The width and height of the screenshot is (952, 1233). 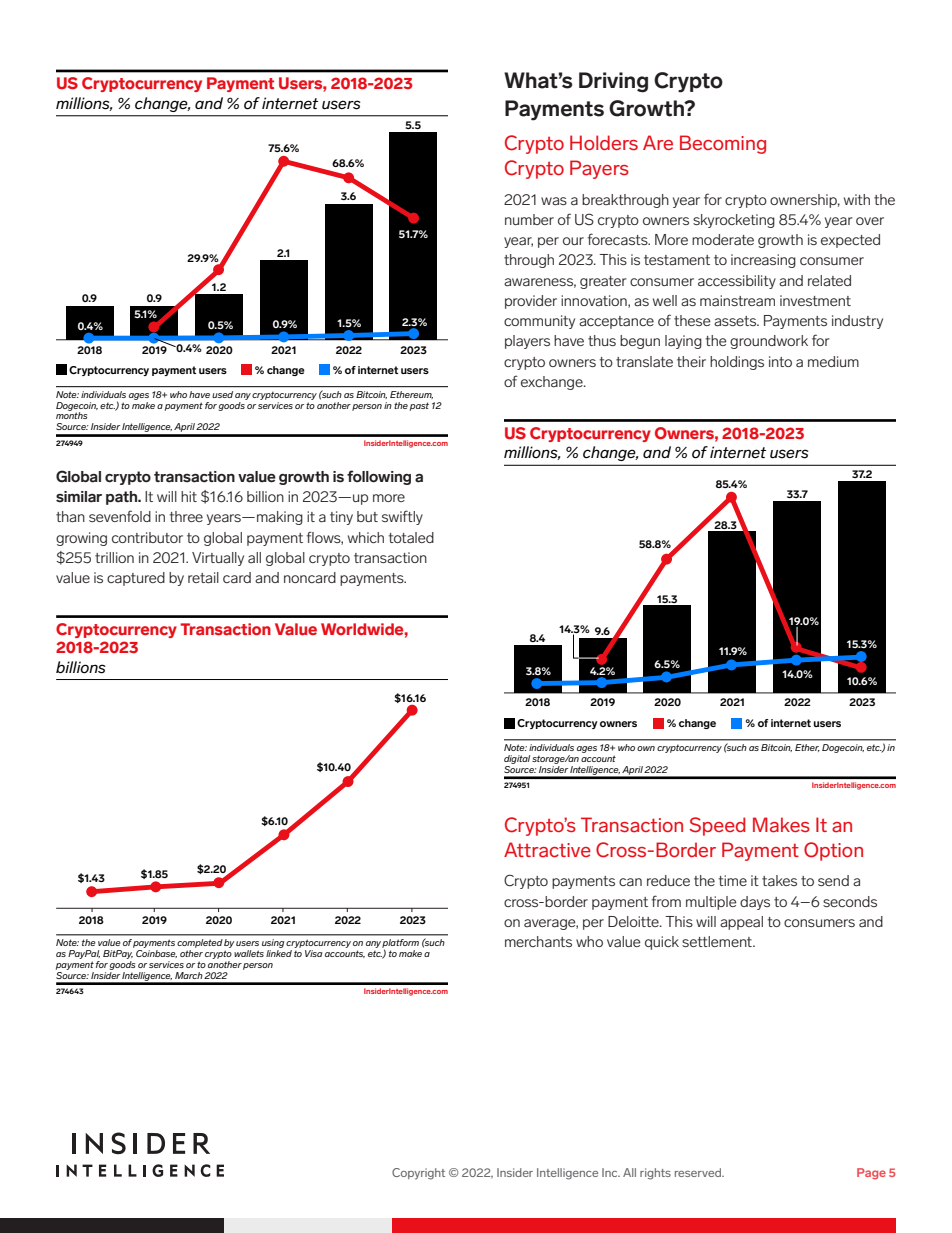 I want to click on Attractive, so click(x=547, y=850).
